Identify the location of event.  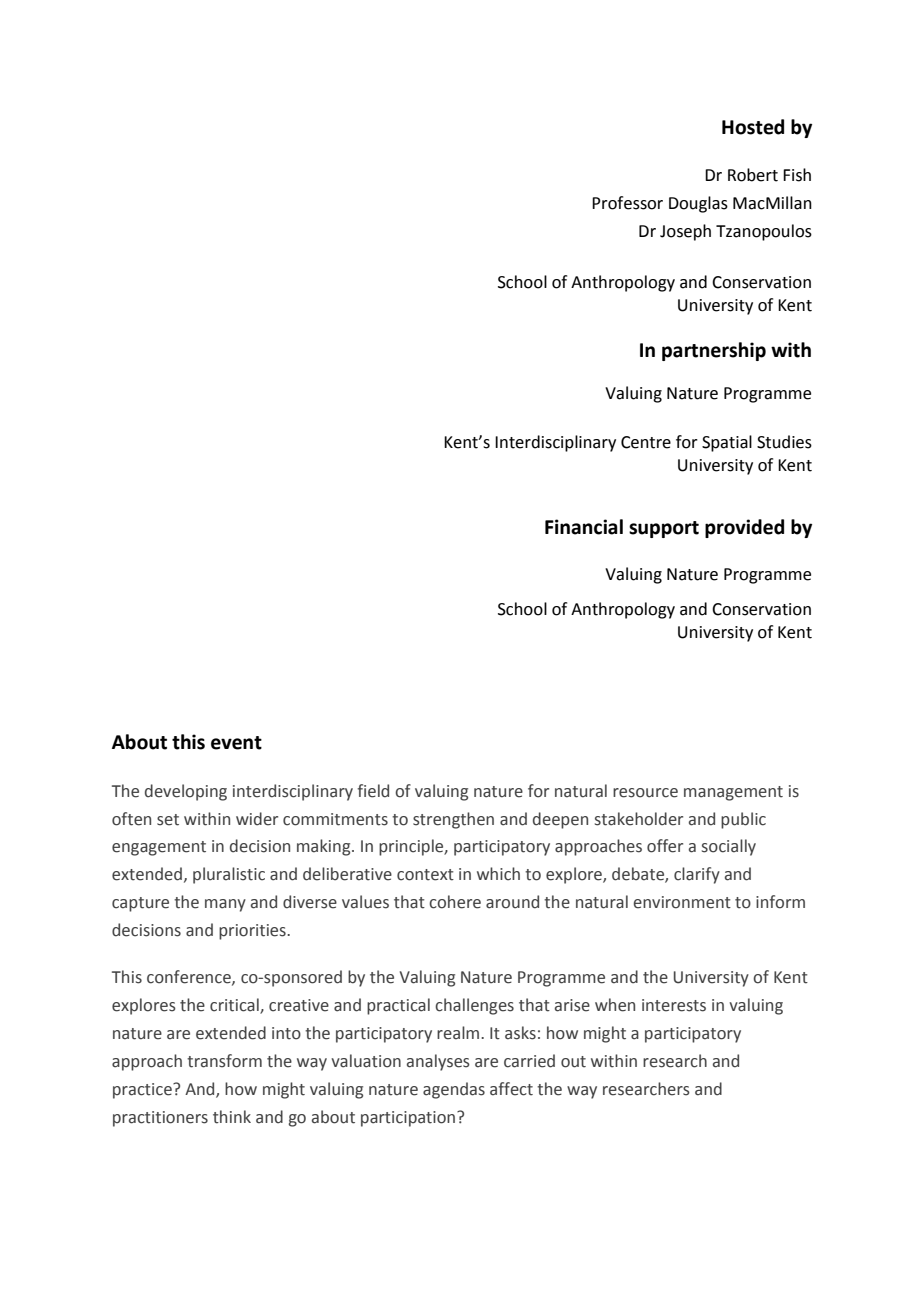
(236, 743).
